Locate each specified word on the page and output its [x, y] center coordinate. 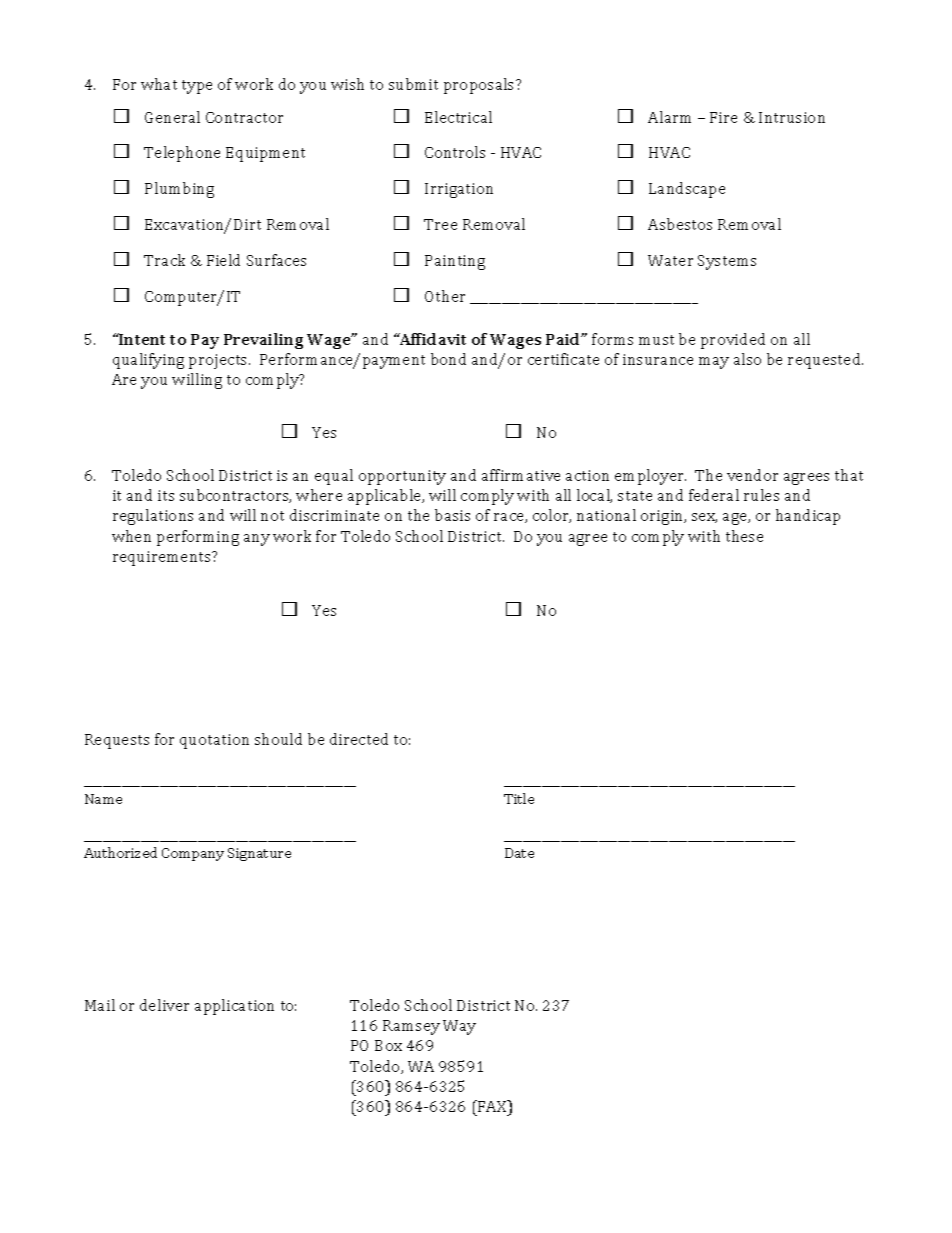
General [172, 117]
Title [519, 798]
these [744, 536]
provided [733, 341]
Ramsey [411, 1027]
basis [452, 515]
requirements [163, 558]
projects [219, 361]
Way [459, 1027]
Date [519, 853]
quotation [214, 741]
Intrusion [792, 117]
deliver [164, 1005]
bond [448, 359]
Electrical [458, 117]
